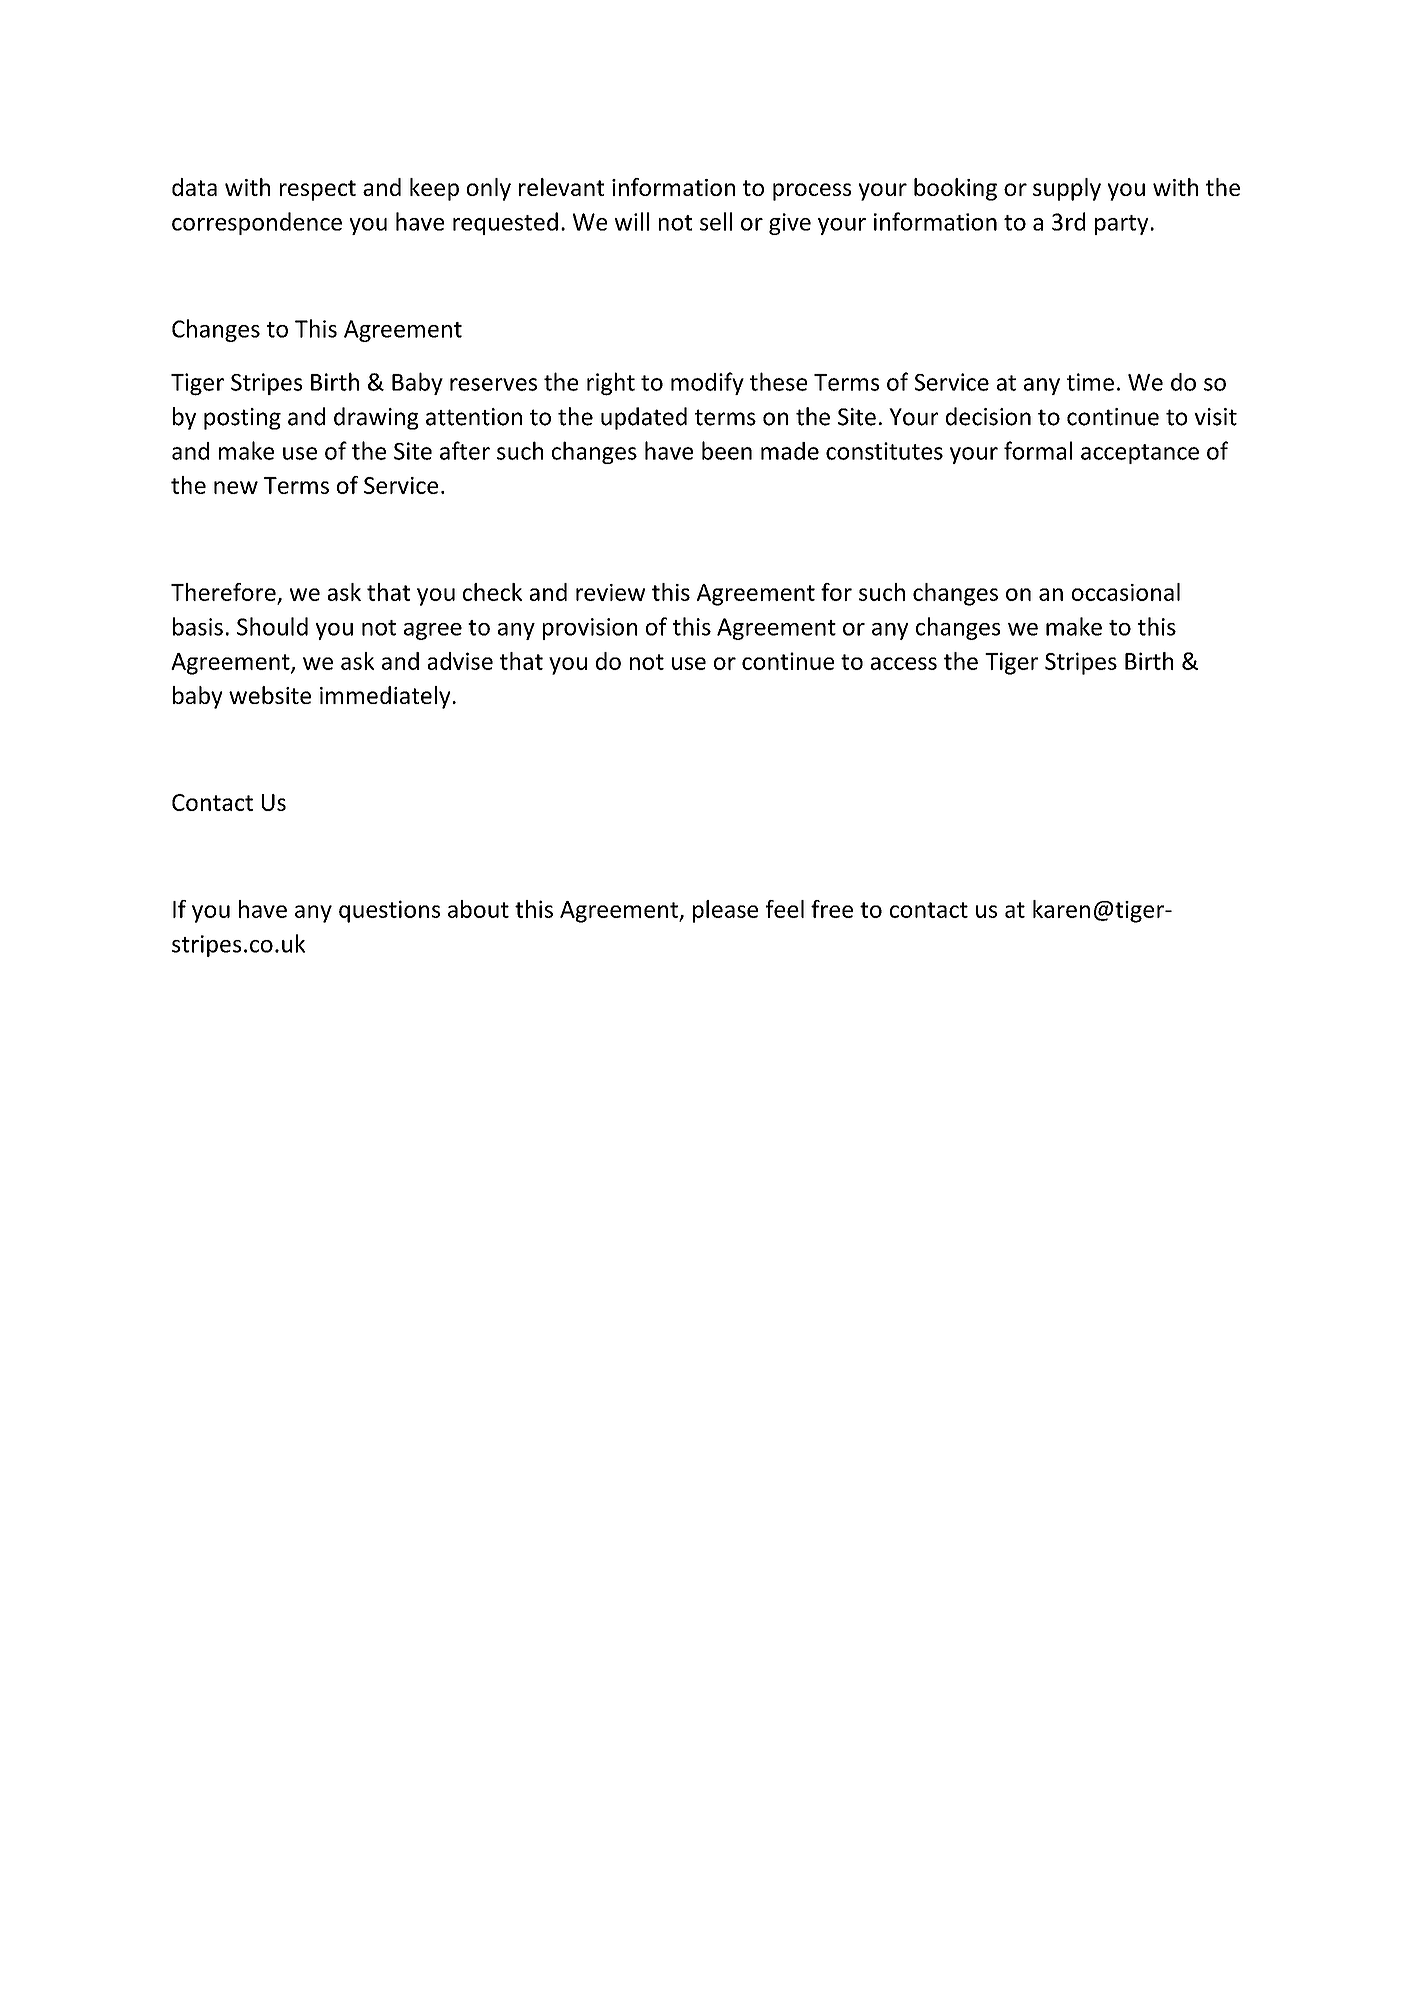 This screenshot has height=2000, width=1414. What do you see at coordinates (1126, 592) in the screenshot?
I see `occasional` at bounding box center [1126, 592].
